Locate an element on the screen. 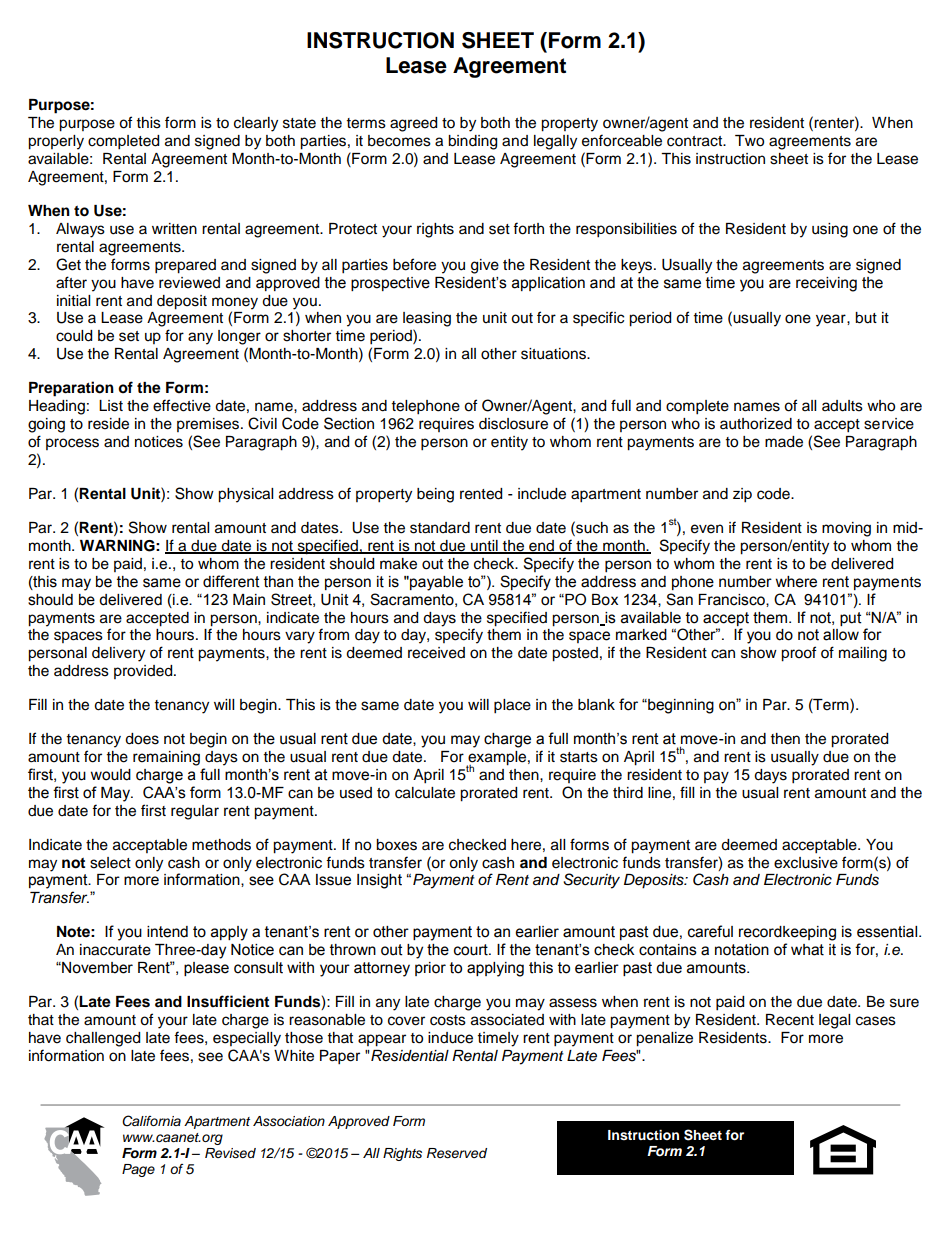  select is located at coordinates (110, 863).
